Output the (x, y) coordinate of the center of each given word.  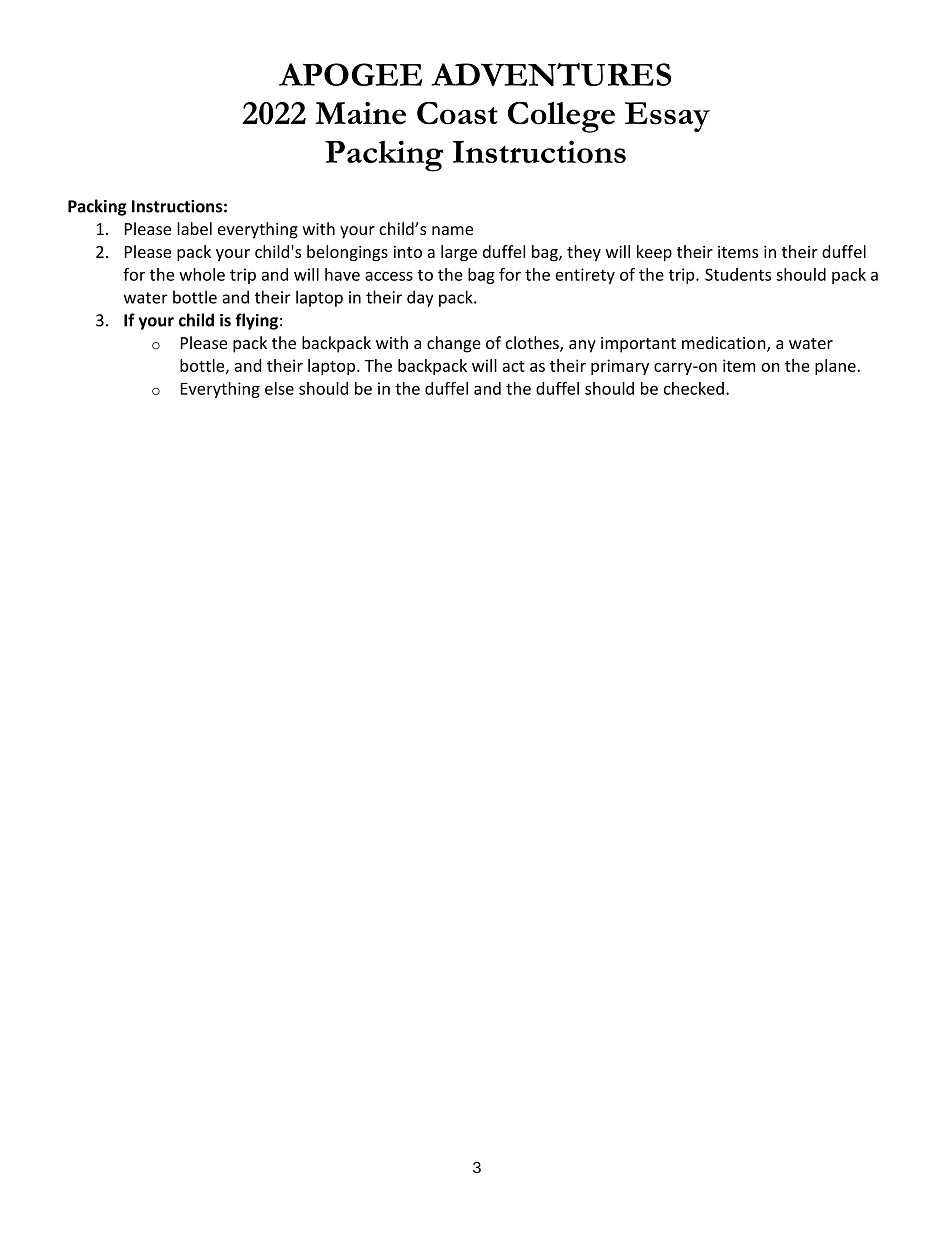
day (420, 298)
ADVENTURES (551, 74)
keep (654, 253)
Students (738, 274)
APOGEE (350, 74)
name (452, 230)
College (561, 117)
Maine (360, 113)
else (279, 388)
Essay (667, 117)
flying (256, 321)
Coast (457, 113)
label (194, 228)
